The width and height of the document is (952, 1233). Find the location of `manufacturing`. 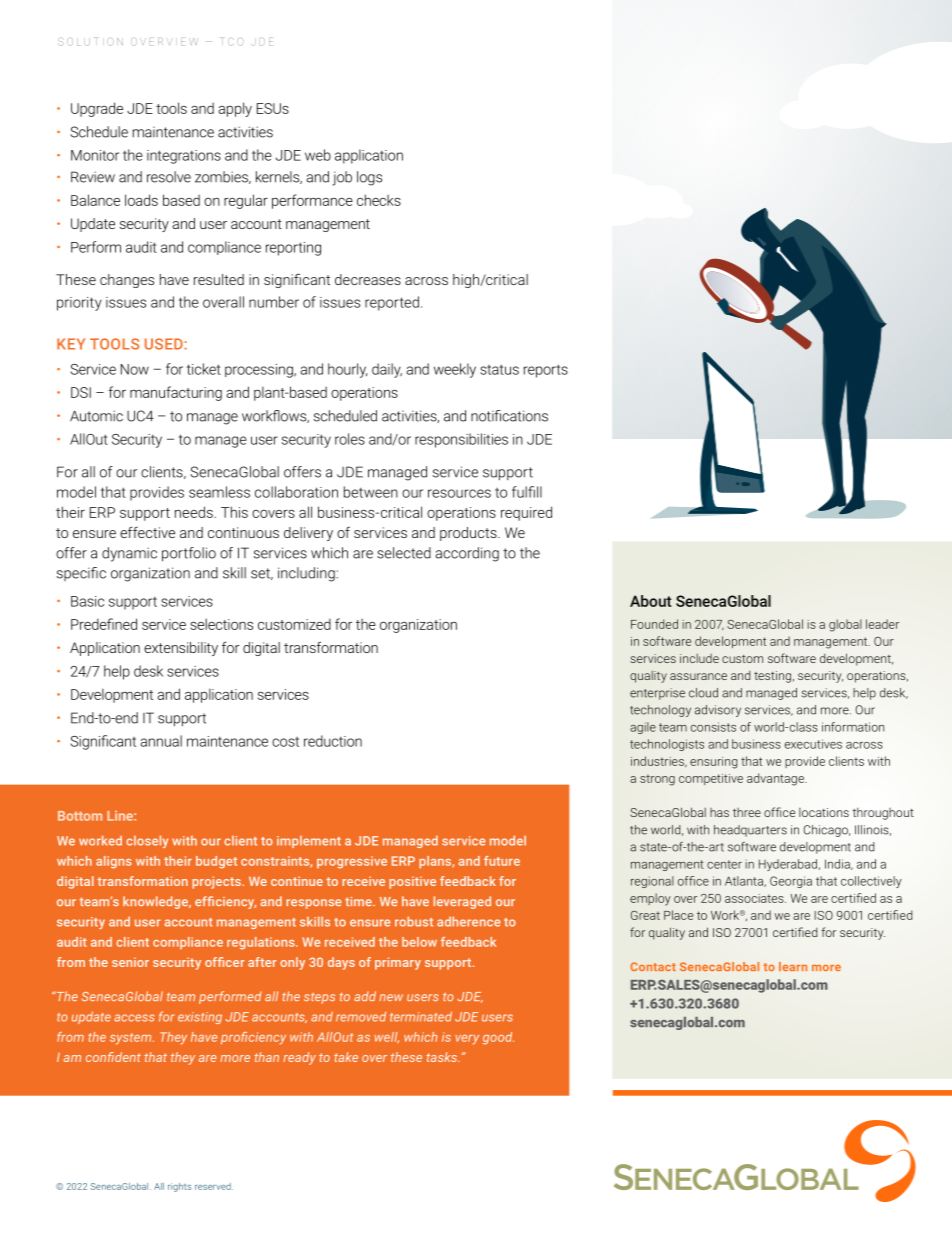

manufacturing is located at coordinates (176, 393).
